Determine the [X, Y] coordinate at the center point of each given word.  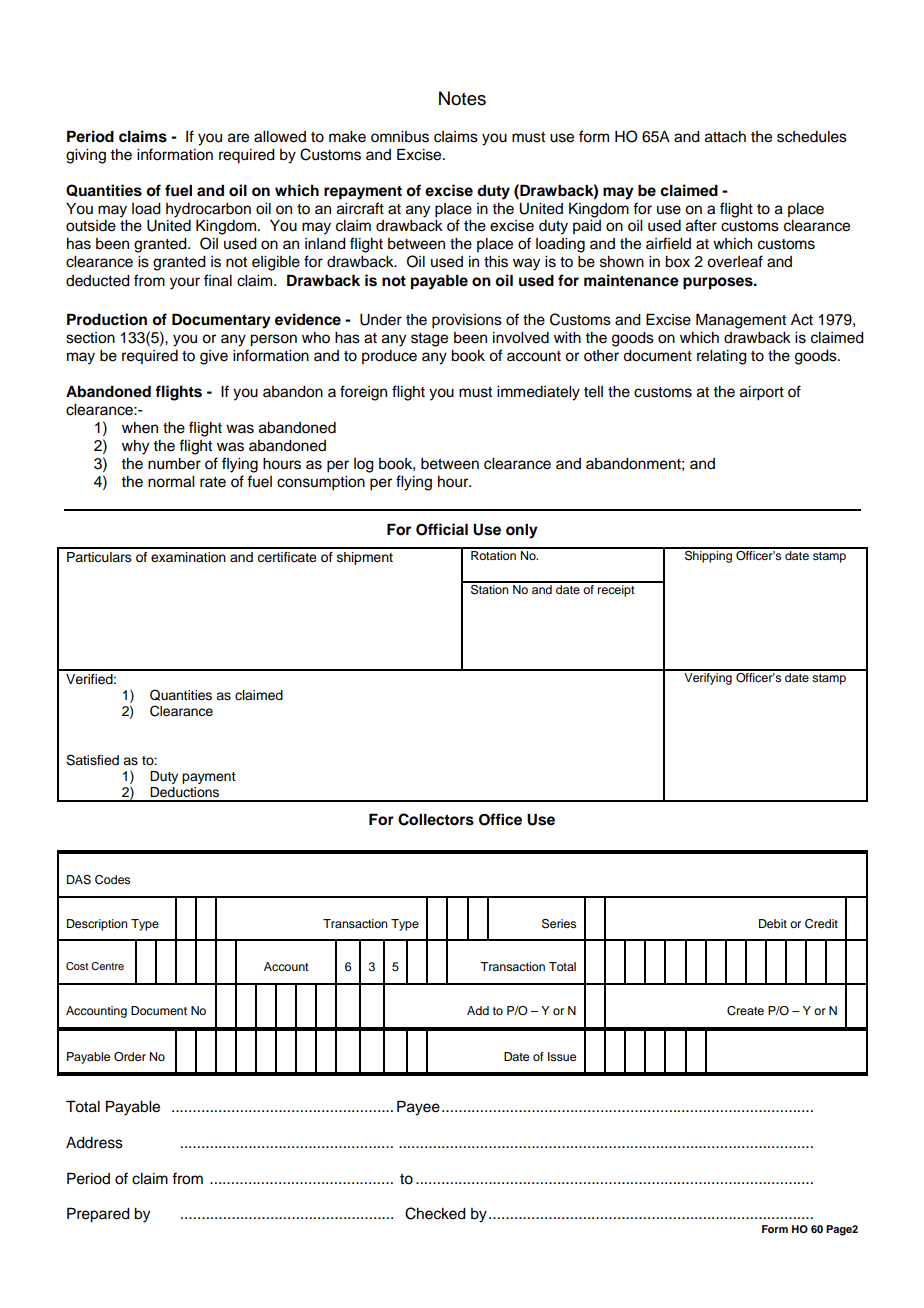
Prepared [98, 1215]
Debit [773, 923]
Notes [462, 98]
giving [86, 156]
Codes [112, 880]
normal [171, 482]
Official [442, 529]
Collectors [436, 819]
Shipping [708, 555]
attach [725, 137]
